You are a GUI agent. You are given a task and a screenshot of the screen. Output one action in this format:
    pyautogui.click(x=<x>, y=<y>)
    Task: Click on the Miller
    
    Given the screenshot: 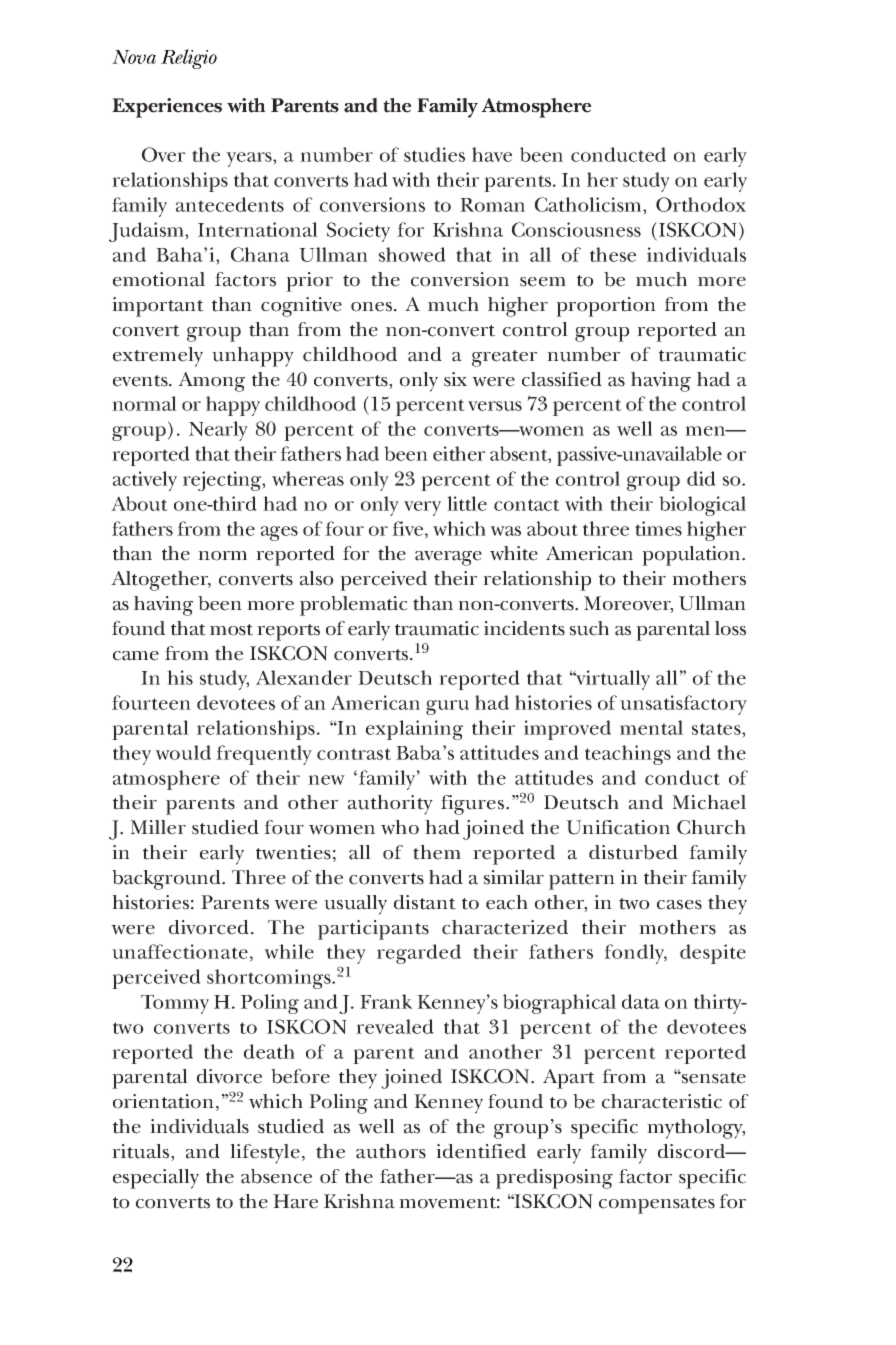 What is the action you would take?
    pyautogui.click(x=158, y=827)
